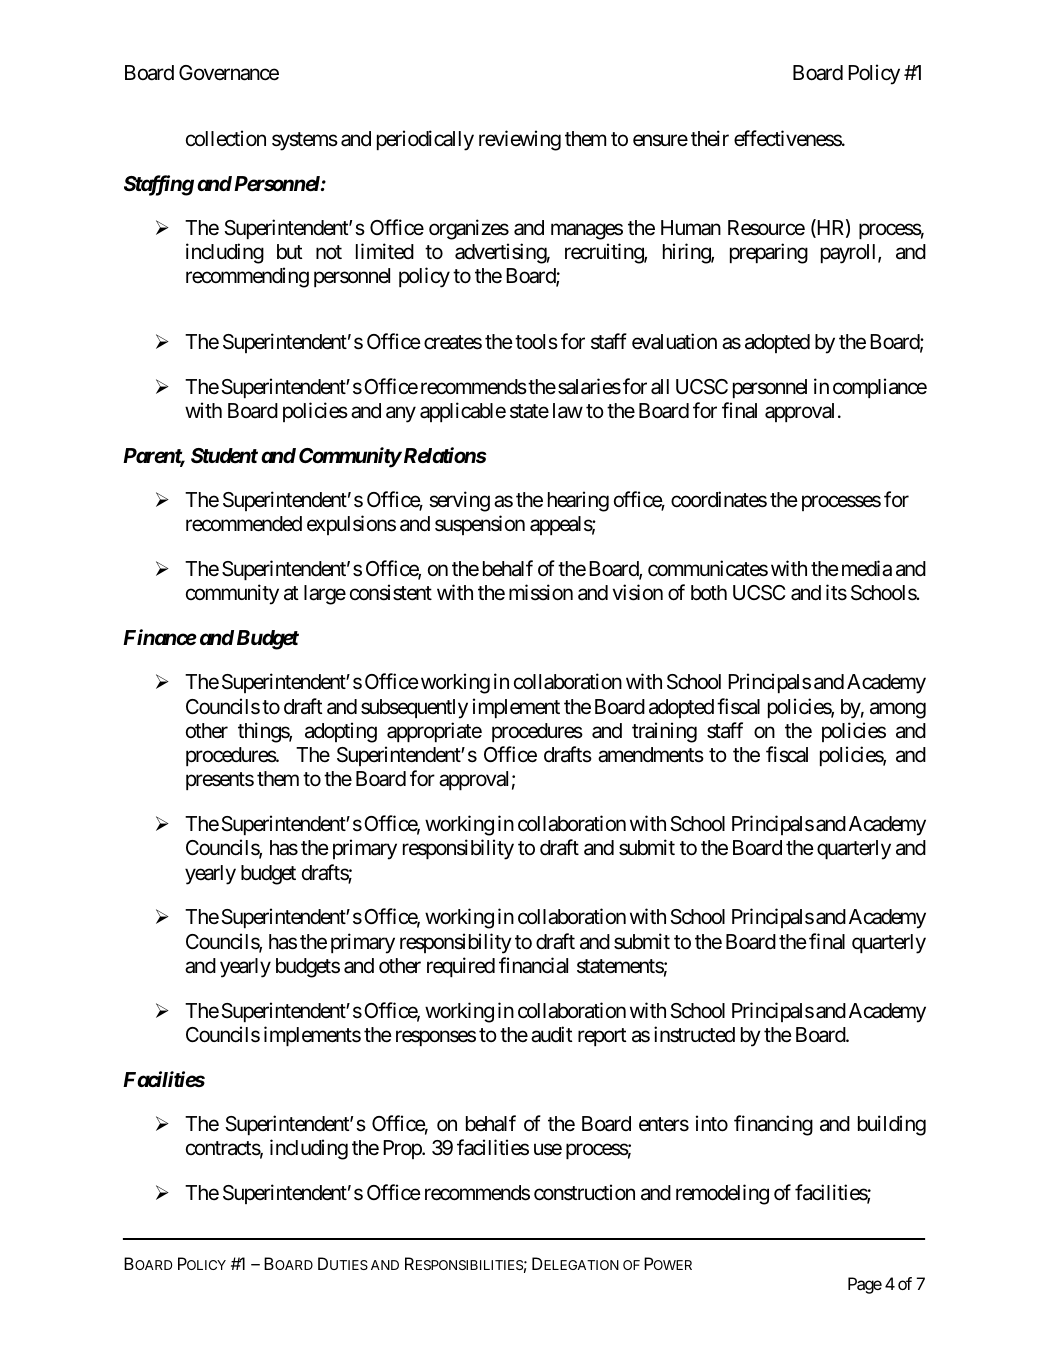 The width and height of the screenshot is (1048, 1356). Describe the element at coordinates (341, 732) in the screenshot. I see `adopting` at that location.
